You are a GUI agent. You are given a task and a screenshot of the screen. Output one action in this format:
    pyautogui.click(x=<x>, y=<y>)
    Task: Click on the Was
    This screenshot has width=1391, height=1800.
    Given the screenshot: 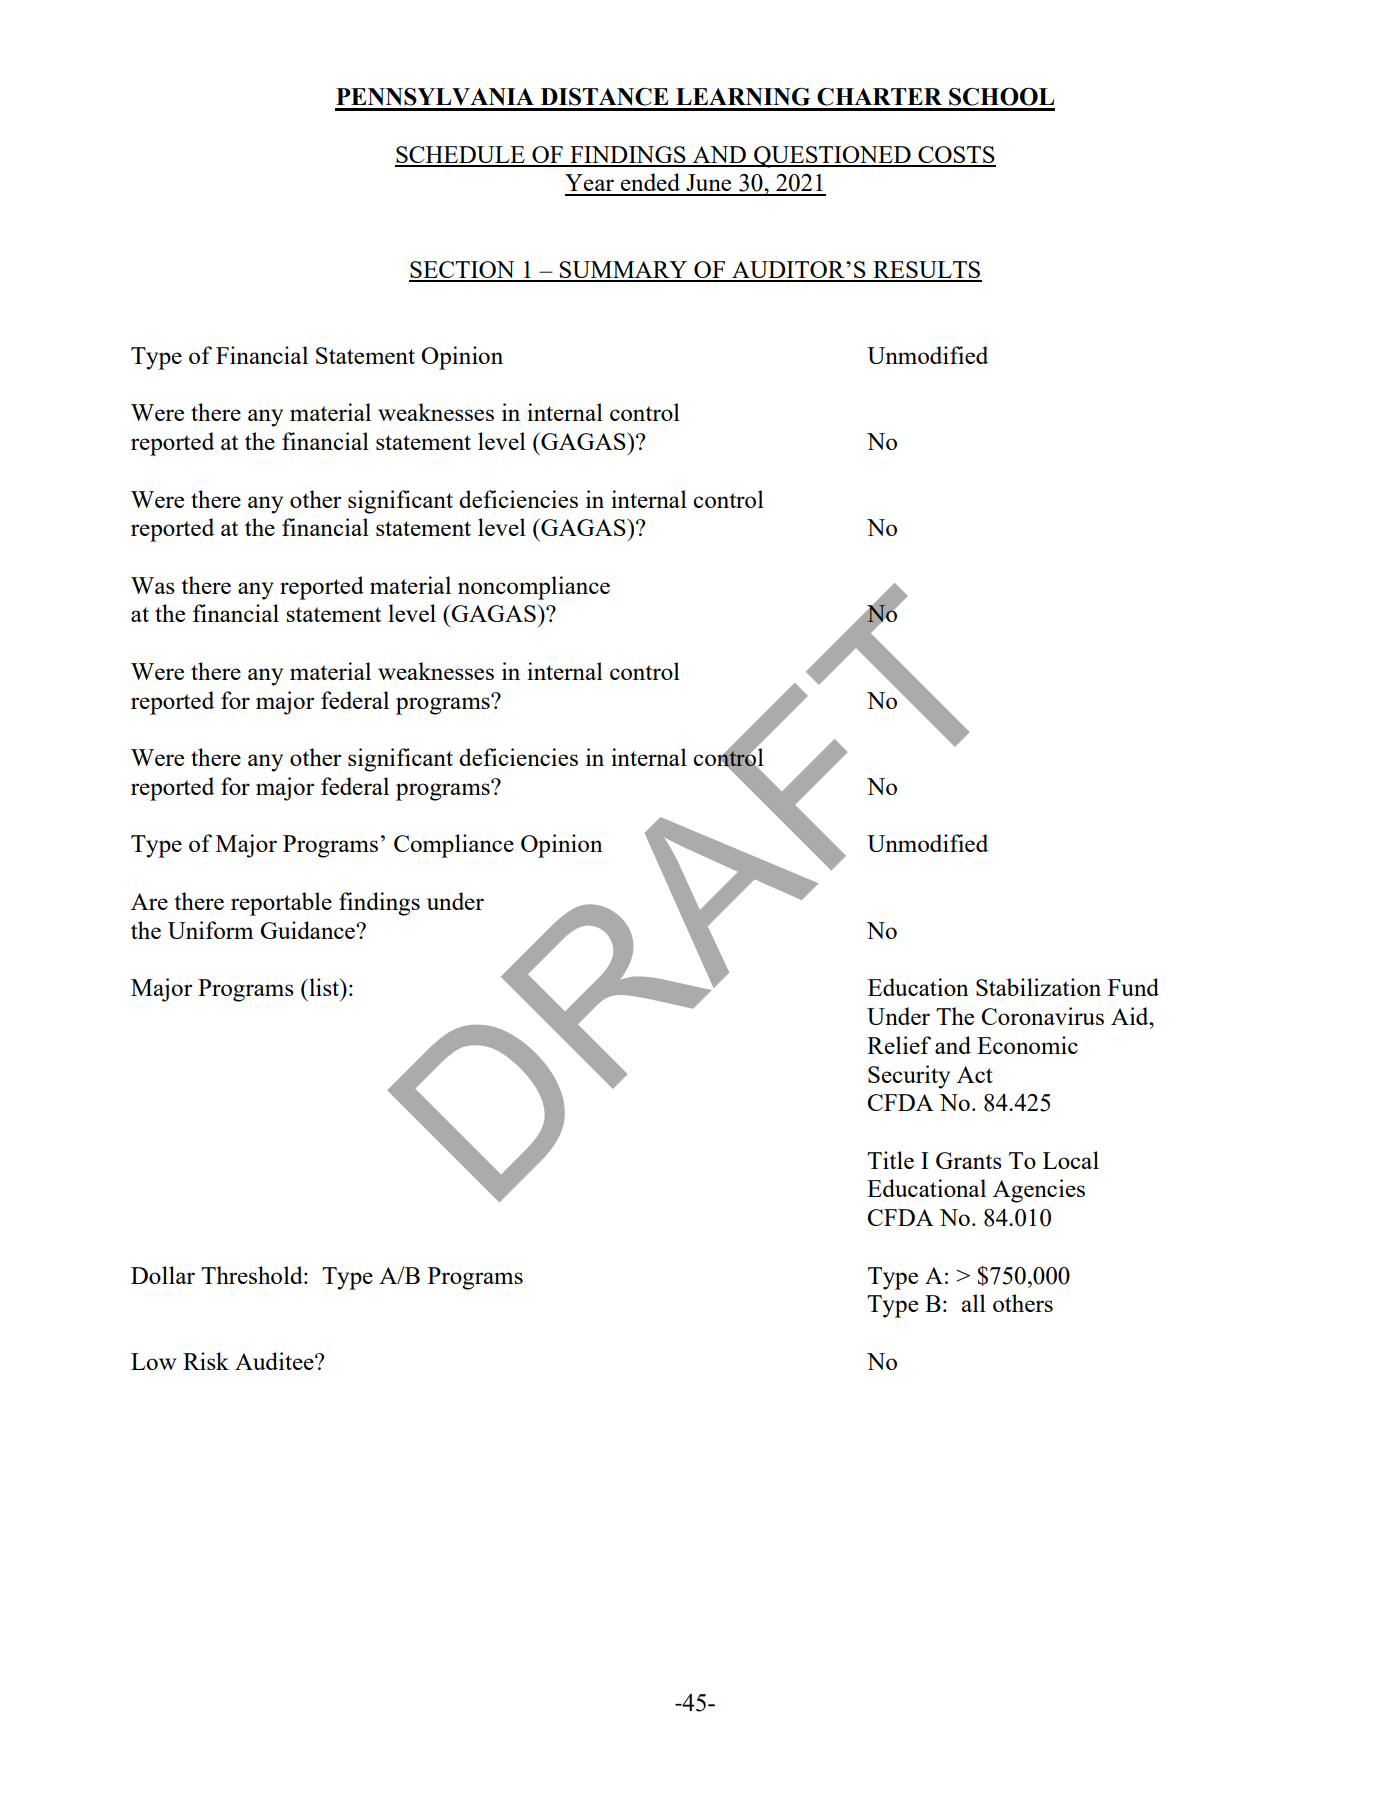 What is the action you would take?
    pyautogui.click(x=153, y=585)
